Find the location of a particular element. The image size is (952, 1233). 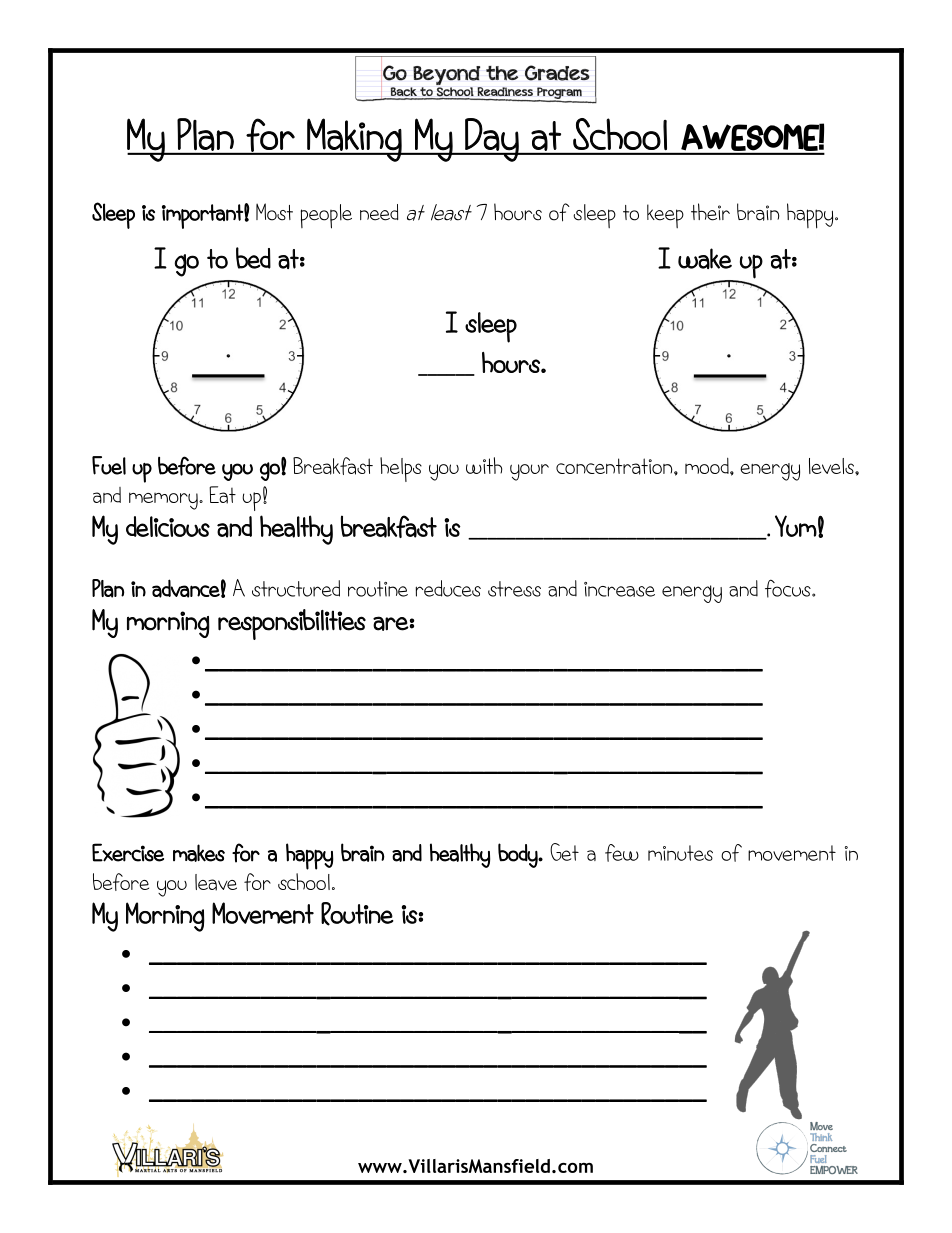

minutes is located at coordinates (680, 853).
